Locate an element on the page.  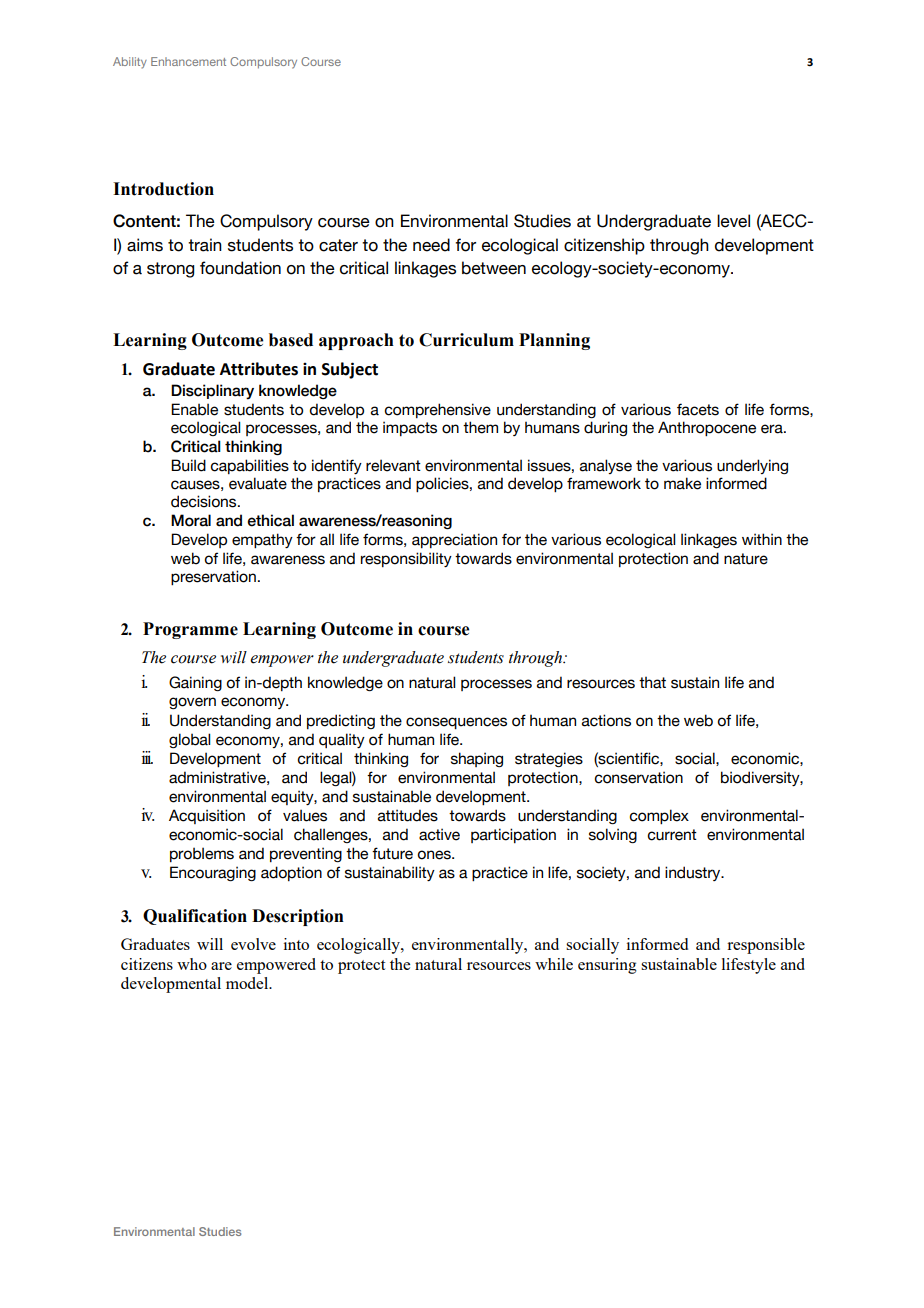
Enhancement is located at coordinates (188, 61).
